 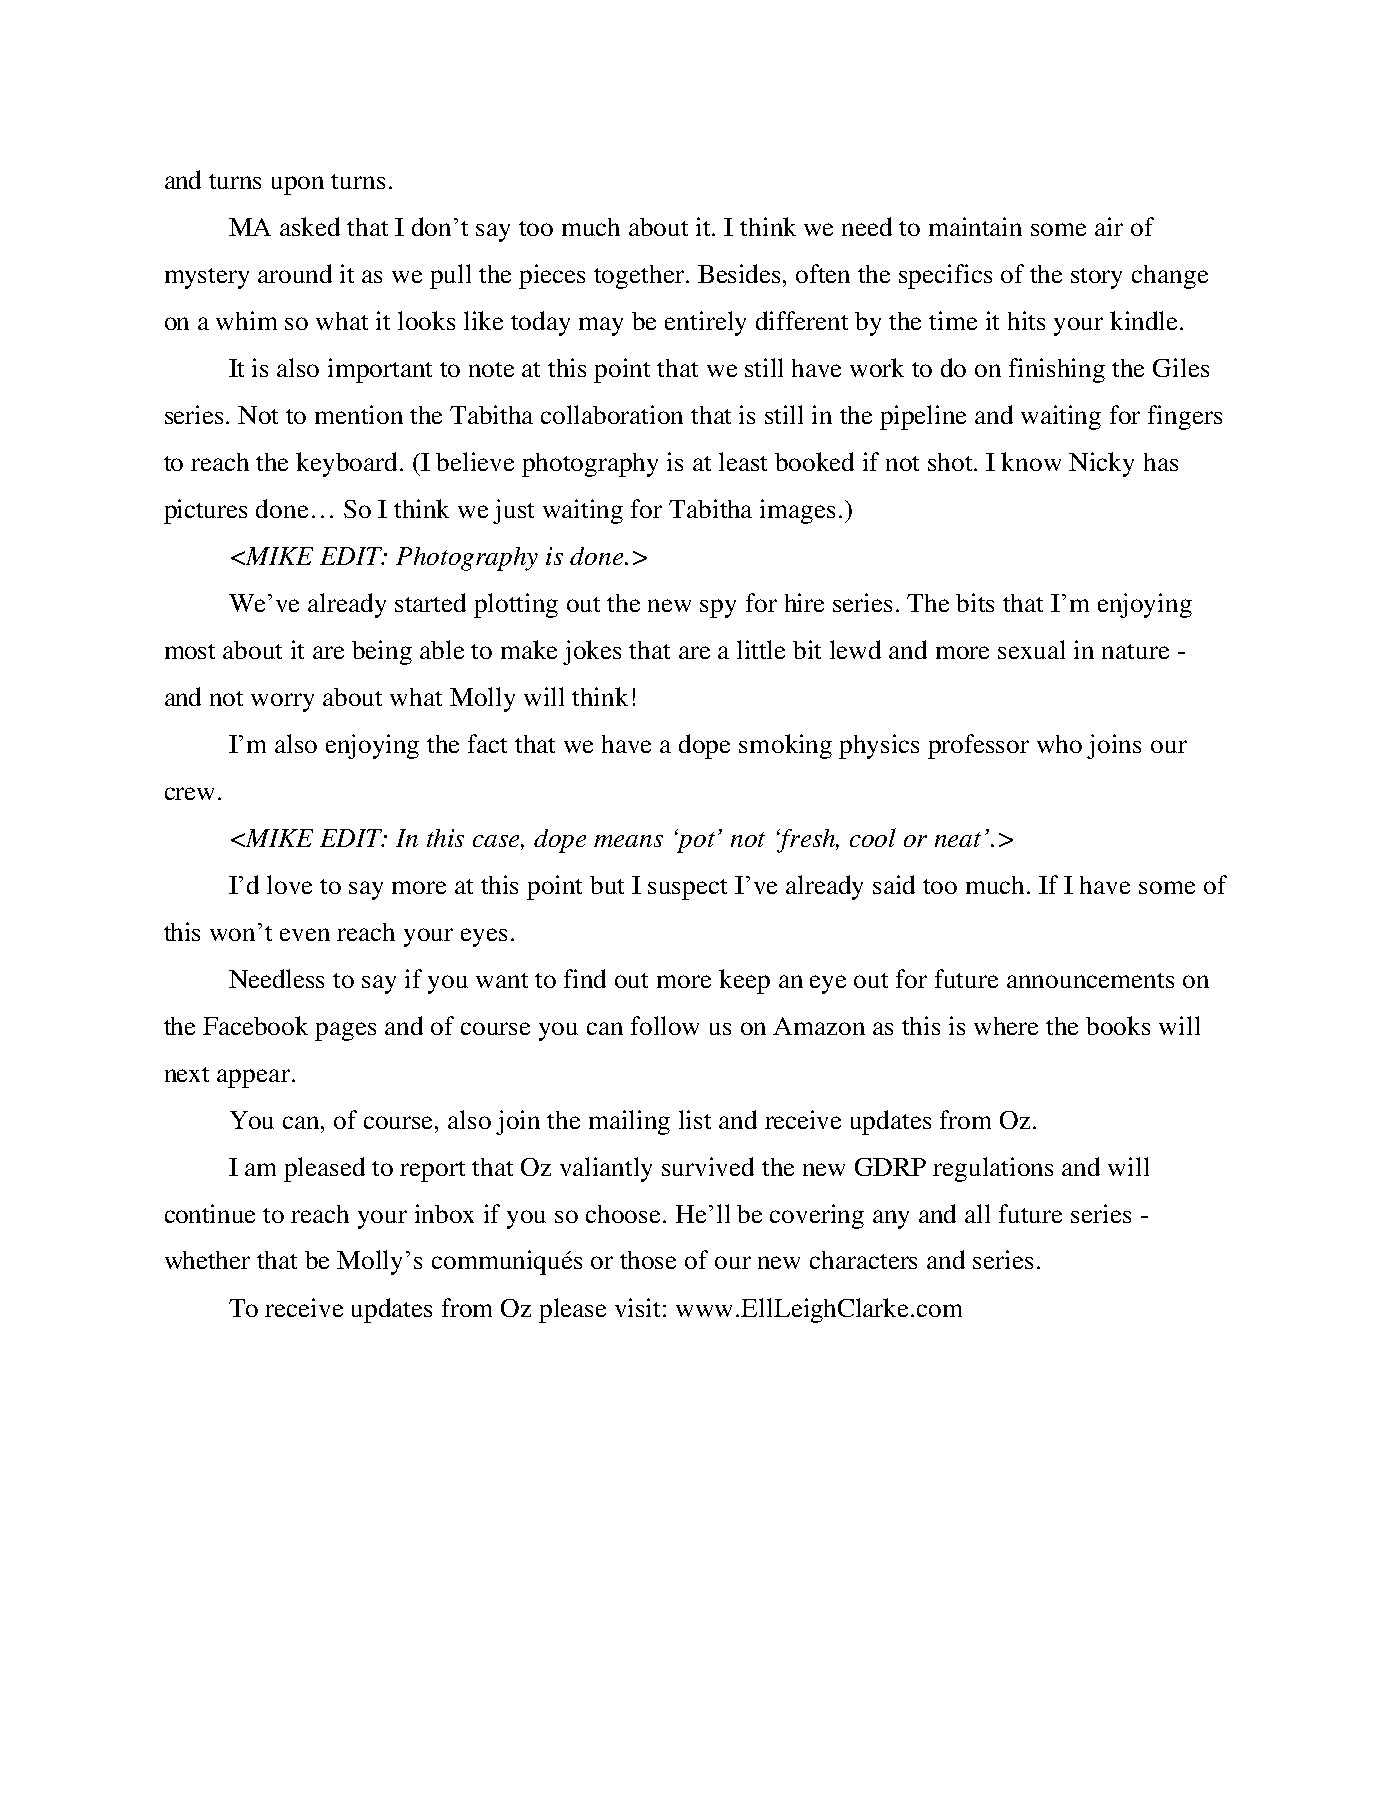 What do you see at coordinates (718, 608) in the screenshot?
I see `spy` at bounding box center [718, 608].
